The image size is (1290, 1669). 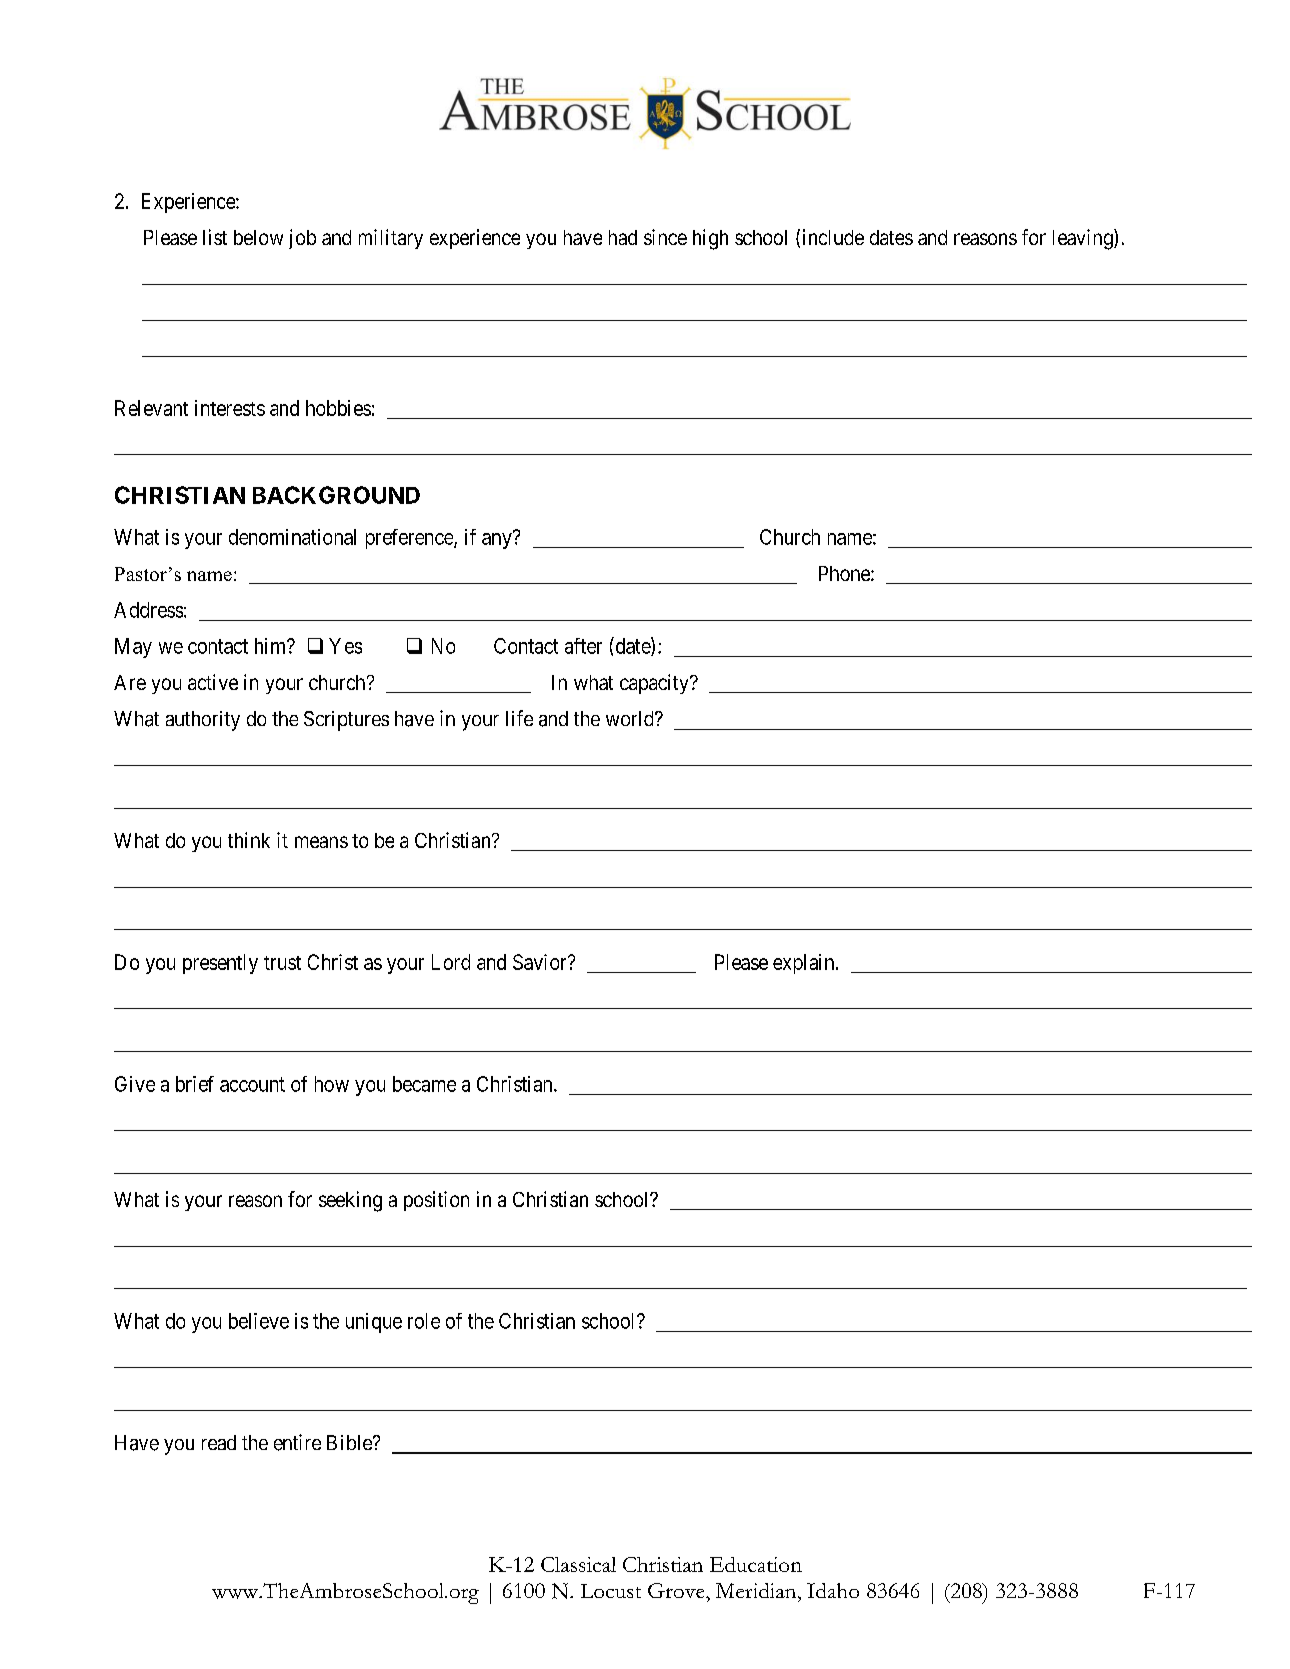 I want to click on position, so click(x=436, y=1201).
